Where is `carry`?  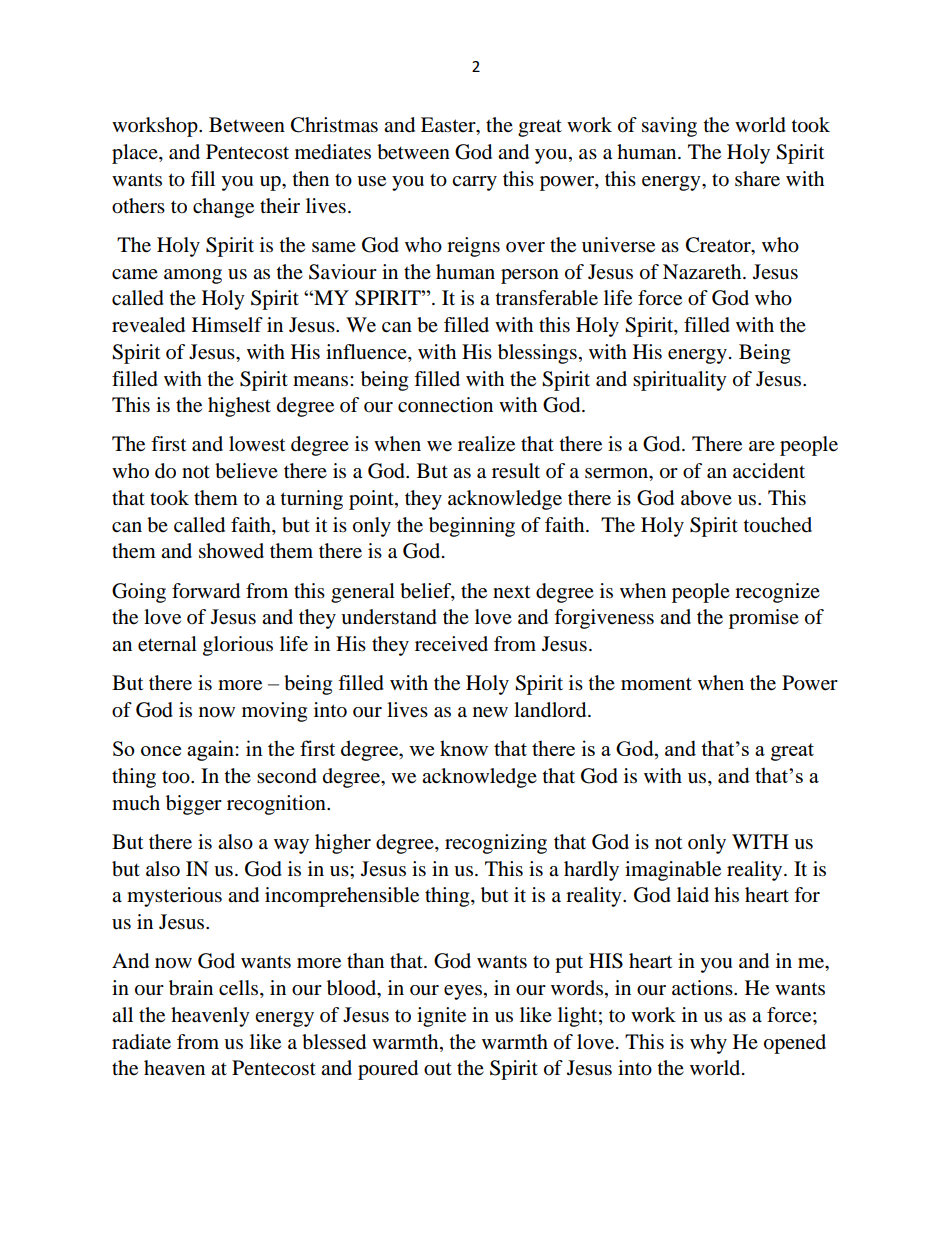
carry is located at coordinates (474, 183).
